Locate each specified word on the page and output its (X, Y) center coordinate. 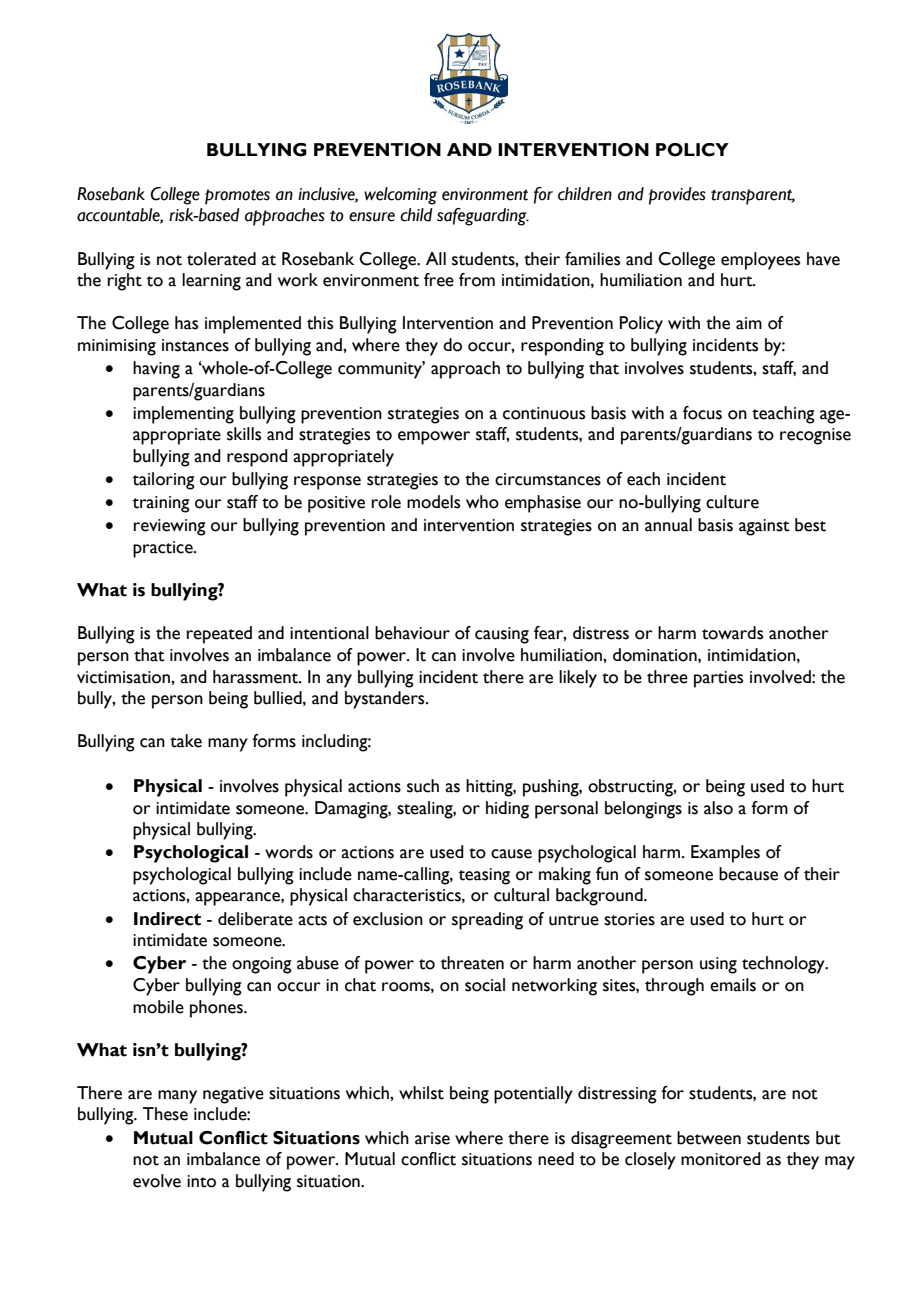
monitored (721, 1159)
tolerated (221, 259)
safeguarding (483, 217)
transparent (753, 197)
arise (432, 1138)
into (201, 1181)
